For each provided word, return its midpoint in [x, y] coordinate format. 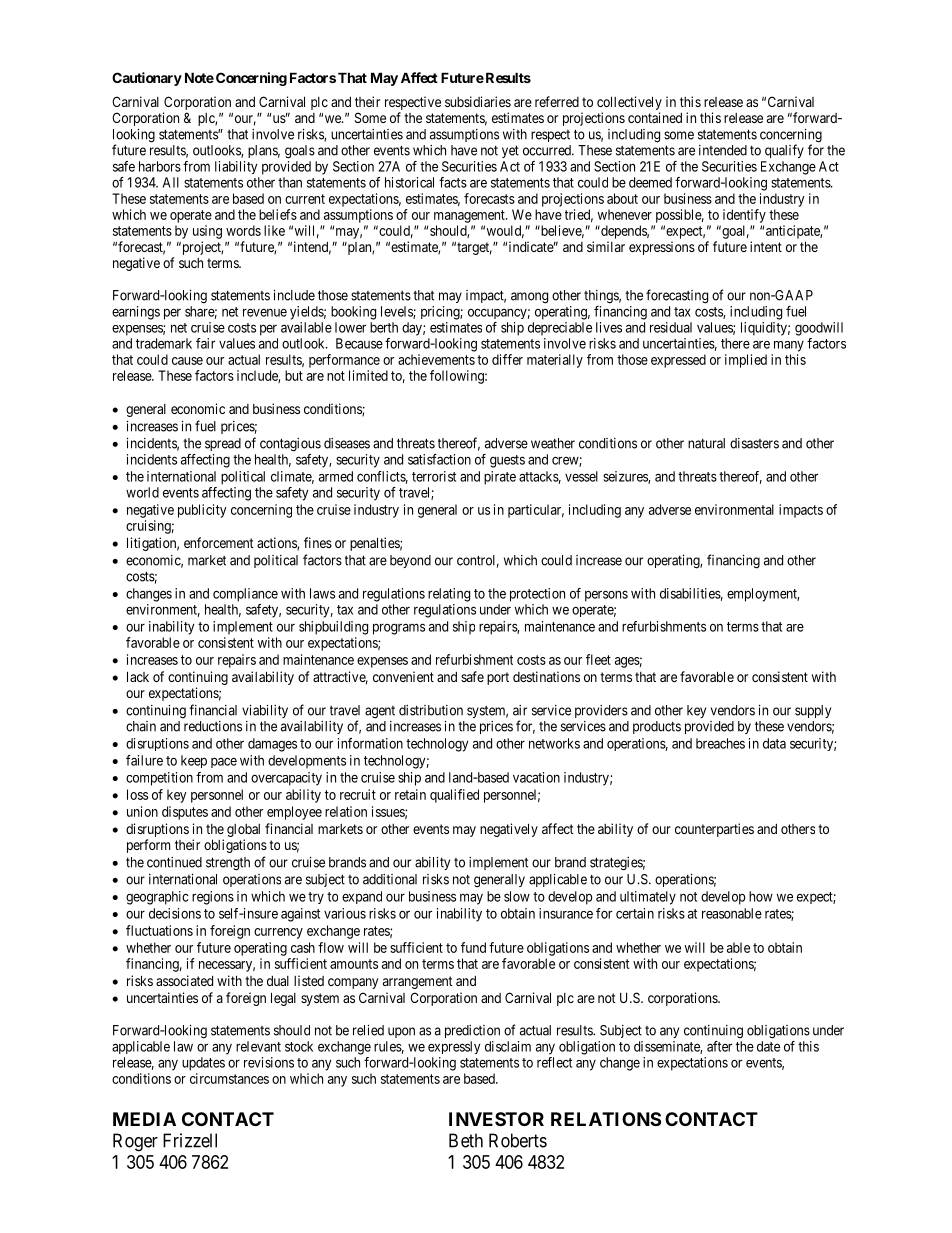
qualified [454, 796]
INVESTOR [496, 1119]
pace [224, 762]
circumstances [229, 1078]
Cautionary [147, 79]
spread [223, 444]
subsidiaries [478, 101]
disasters [754, 443]
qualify [784, 151]
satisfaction [439, 459]
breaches [720, 743]
